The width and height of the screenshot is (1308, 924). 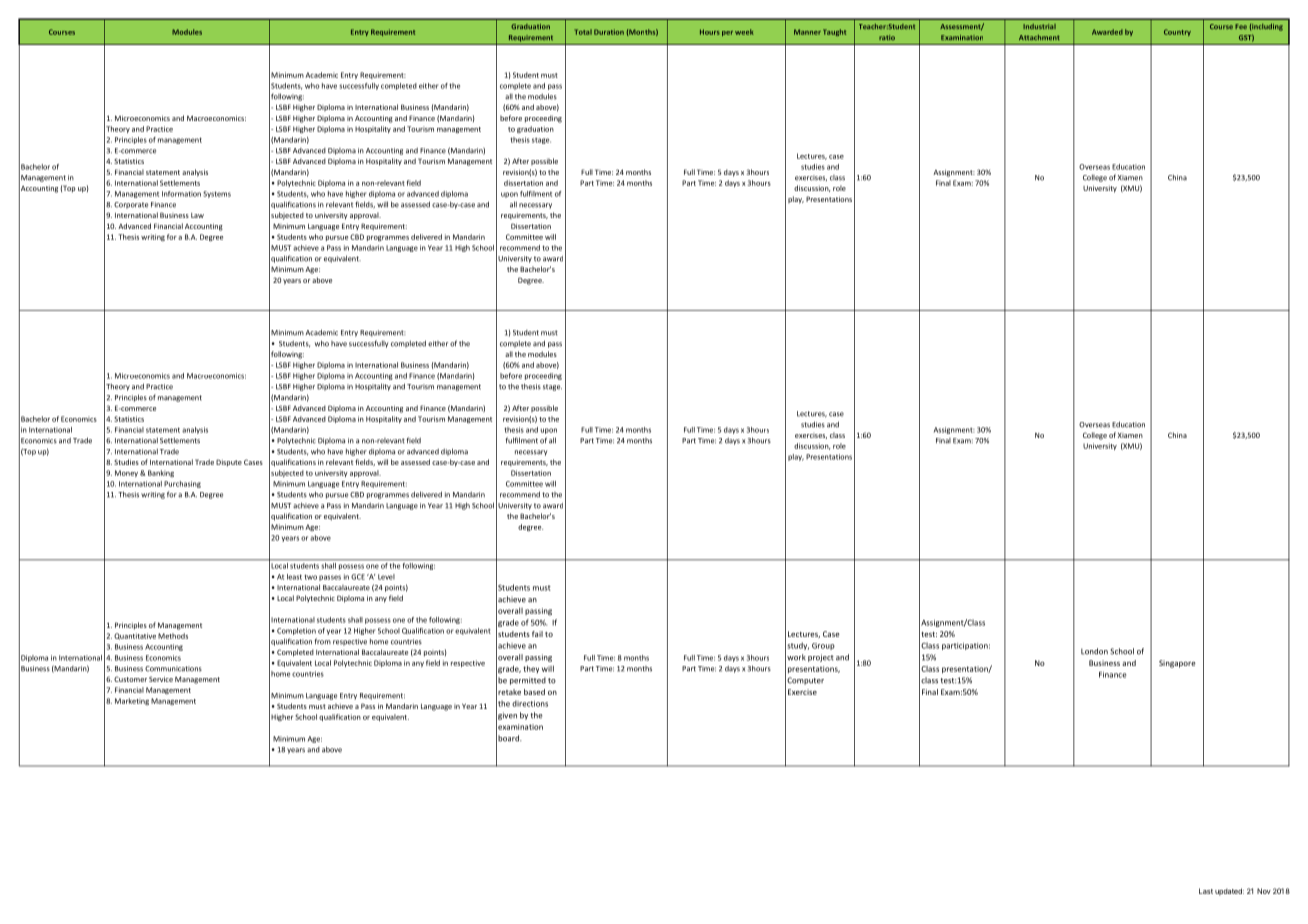 What do you see at coordinates (1206, 891) in the screenshot?
I see `Last` at bounding box center [1206, 891].
